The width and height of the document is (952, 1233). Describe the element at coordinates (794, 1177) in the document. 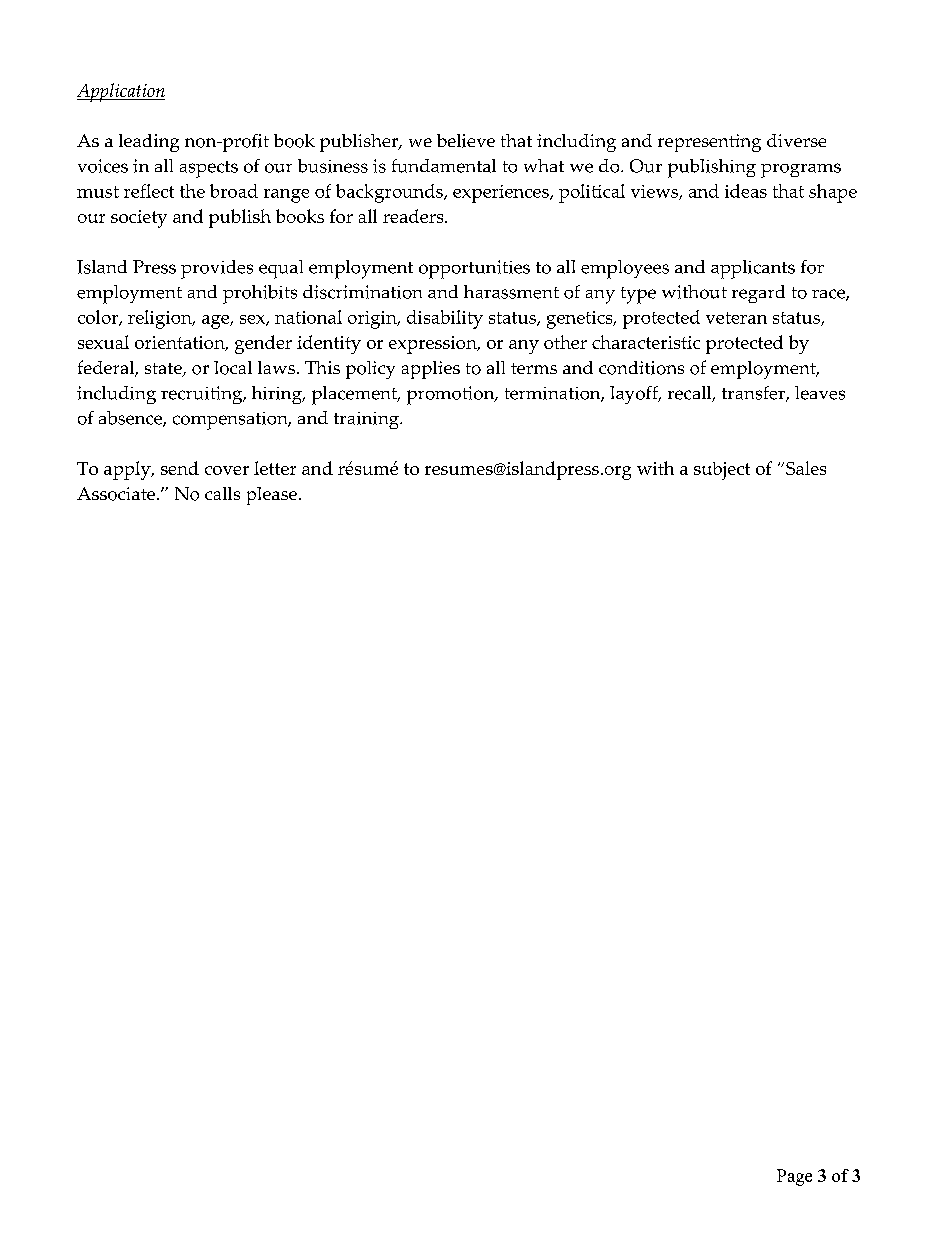

I see `Page` at that location.
